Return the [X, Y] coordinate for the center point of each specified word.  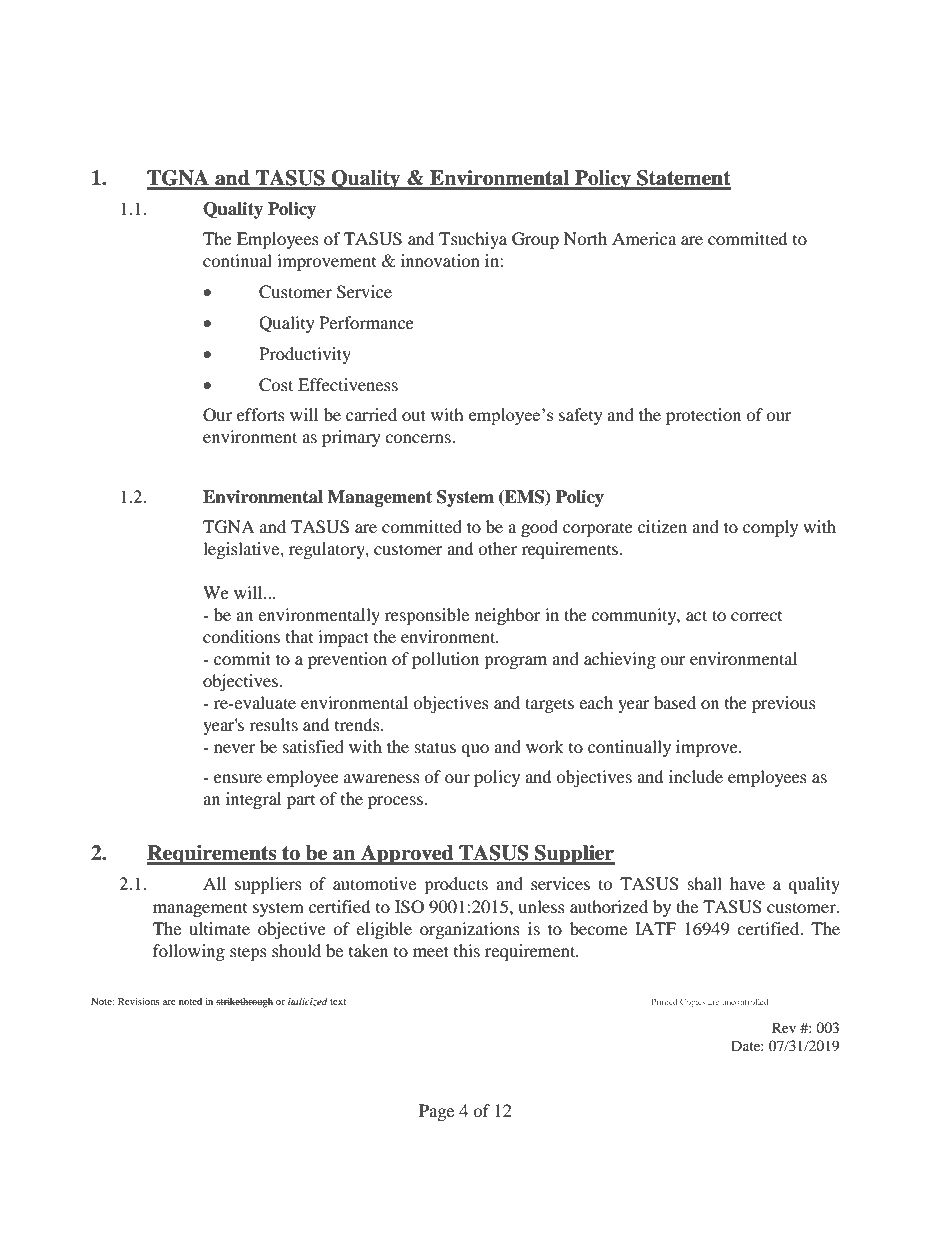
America [644, 238]
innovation [440, 260]
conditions [241, 636]
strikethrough [244, 1002]
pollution [445, 660]
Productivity [305, 355]
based [675, 702]
